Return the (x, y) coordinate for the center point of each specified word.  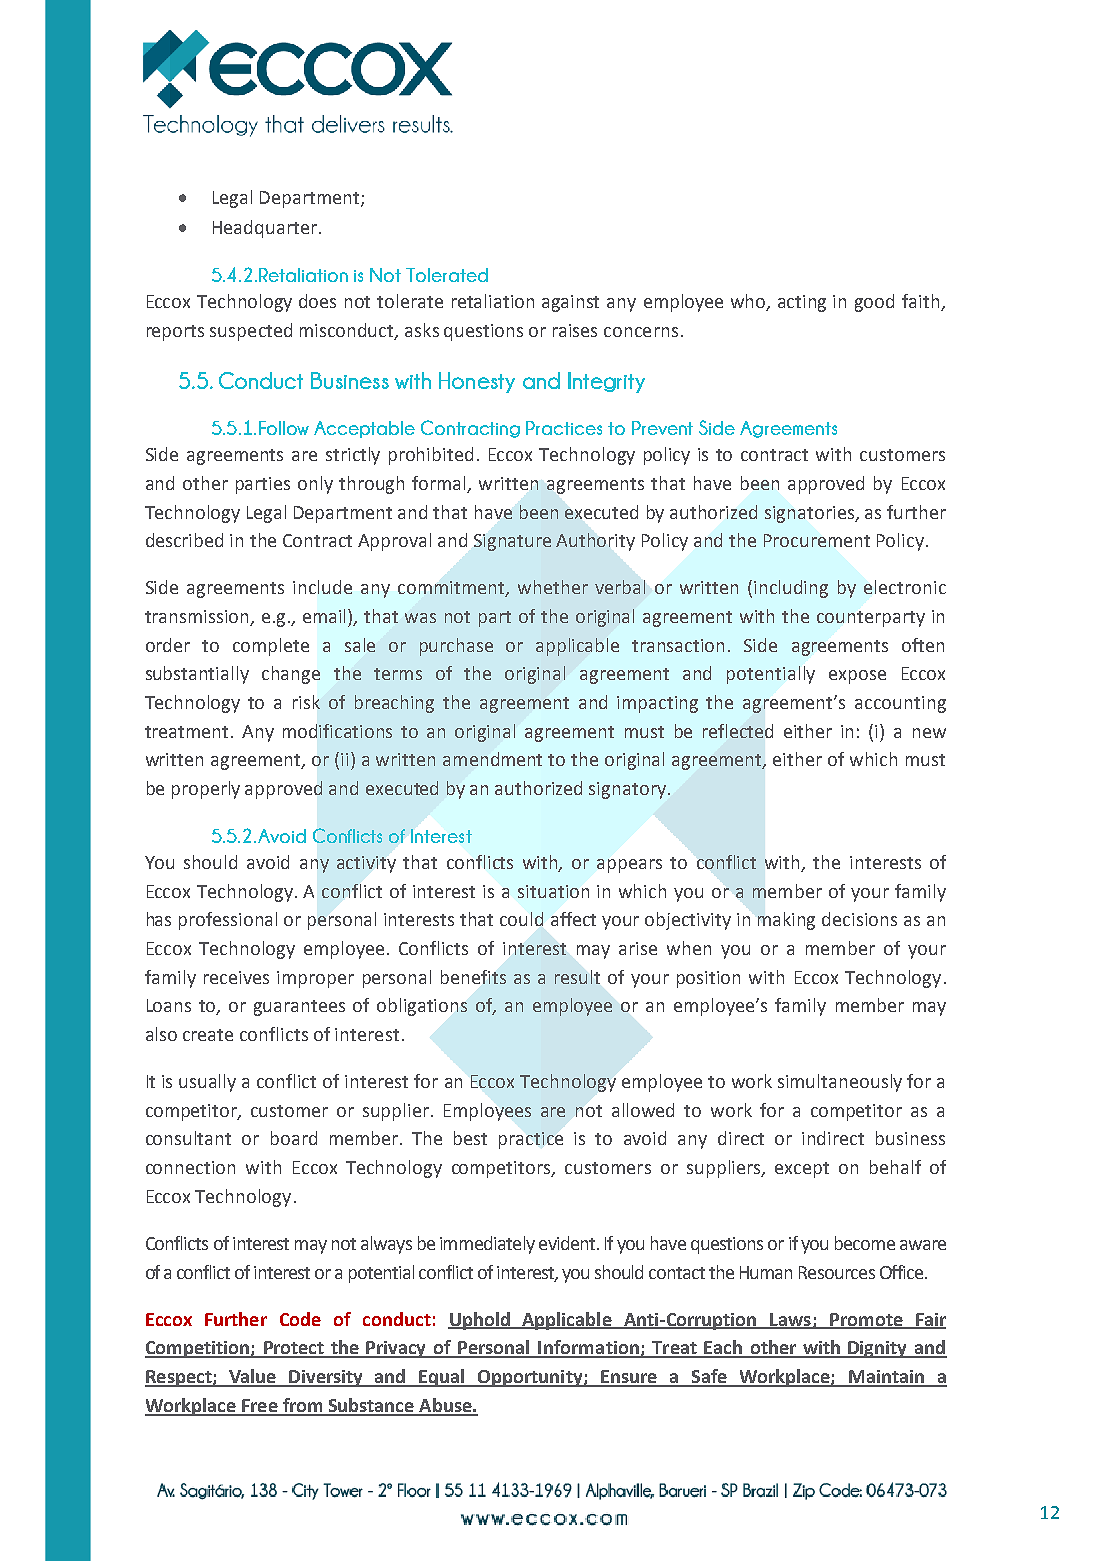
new (929, 733)
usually (207, 1083)
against (570, 303)
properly (206, 790)
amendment (492, 759)
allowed (643, 1110)
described (184, 540)
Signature (512, 542)
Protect (294, 1349)
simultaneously (840, 1083)
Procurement (817, 540)
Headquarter (265, 229)
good (874, 303)
